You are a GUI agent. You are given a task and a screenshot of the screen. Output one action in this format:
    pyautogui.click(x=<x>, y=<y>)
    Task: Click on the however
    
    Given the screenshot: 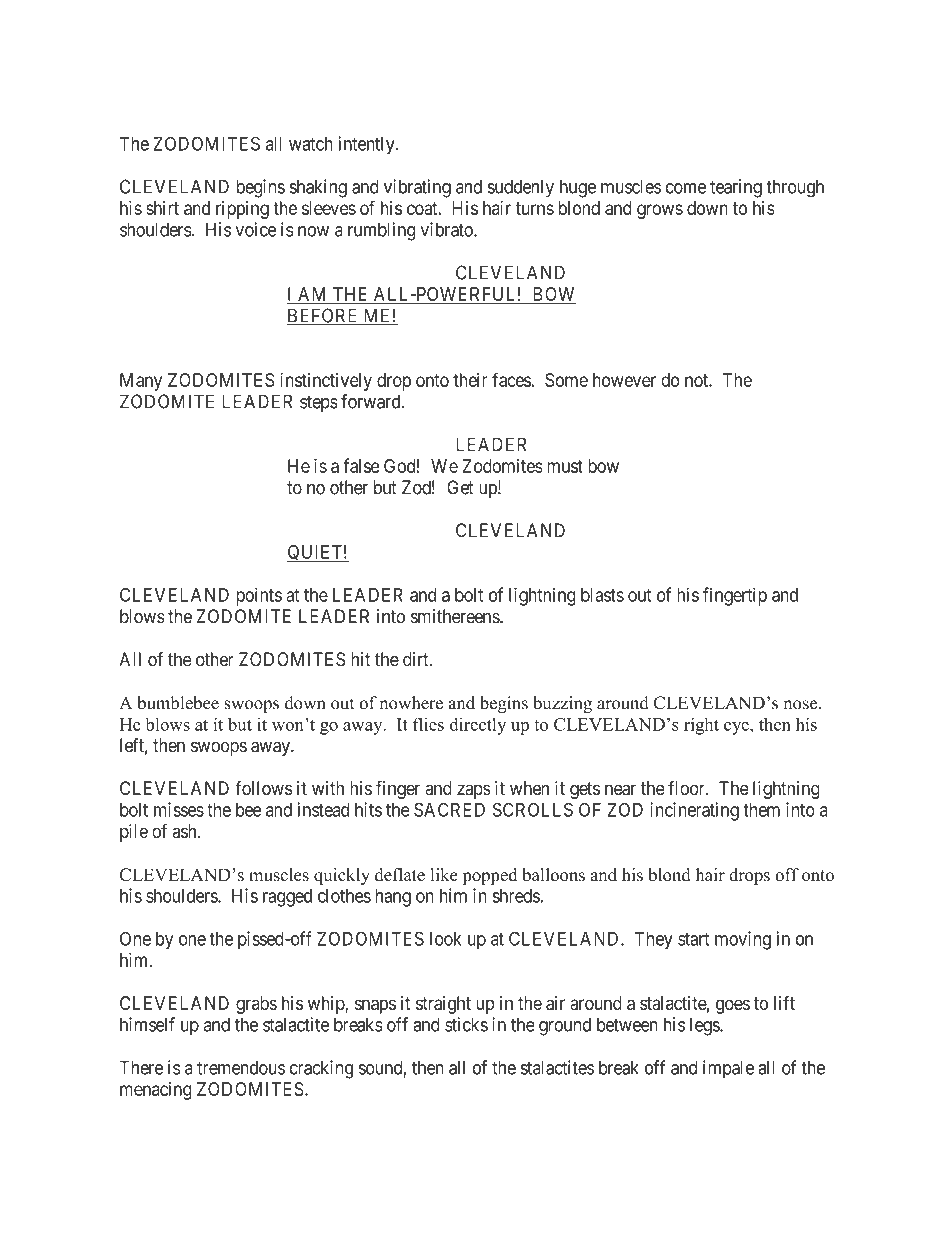 What is the action you would take?
    pyautogui.click(x=624, y=380)
